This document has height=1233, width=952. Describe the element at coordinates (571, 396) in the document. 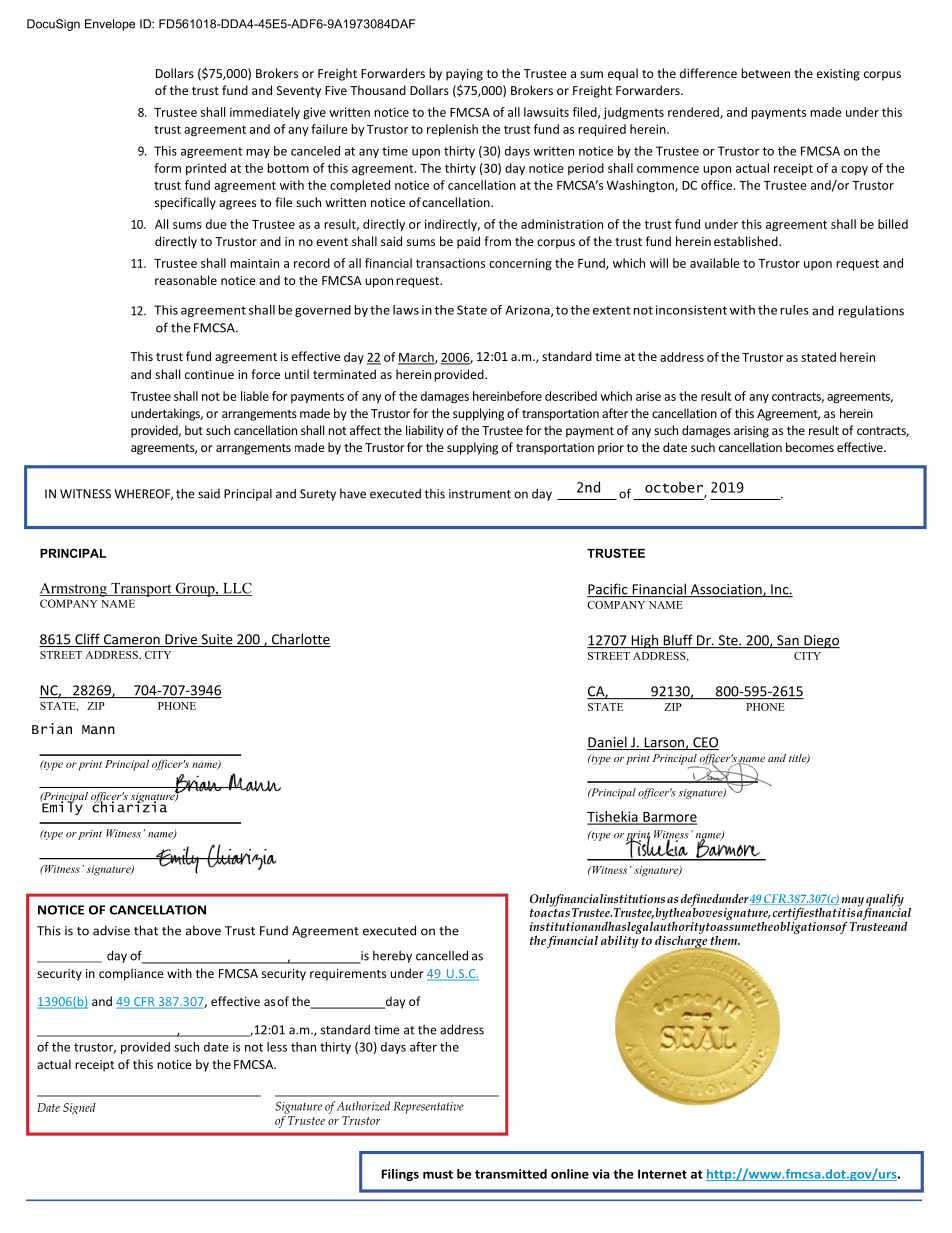

I see `described` at that location.
